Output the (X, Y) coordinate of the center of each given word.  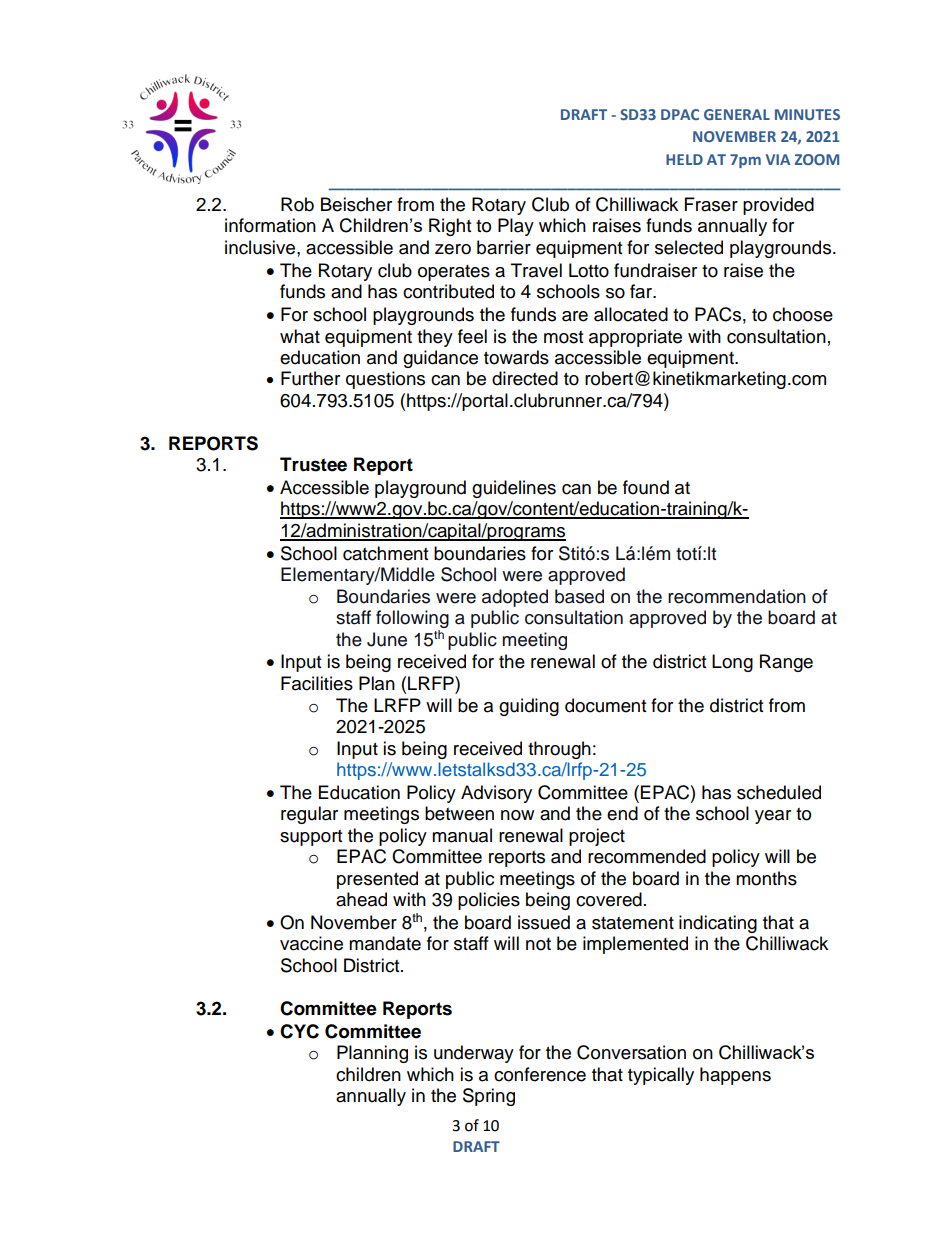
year (773, 817)
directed (525, 378)
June (387, 639)
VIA (778, 159)
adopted (515, 598)
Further (310, 378)
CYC (299, 1031)
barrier (504, 247)
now (517, 815)
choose (803, 314)
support (311, 838)
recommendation (737, 596)
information (270, 225)
